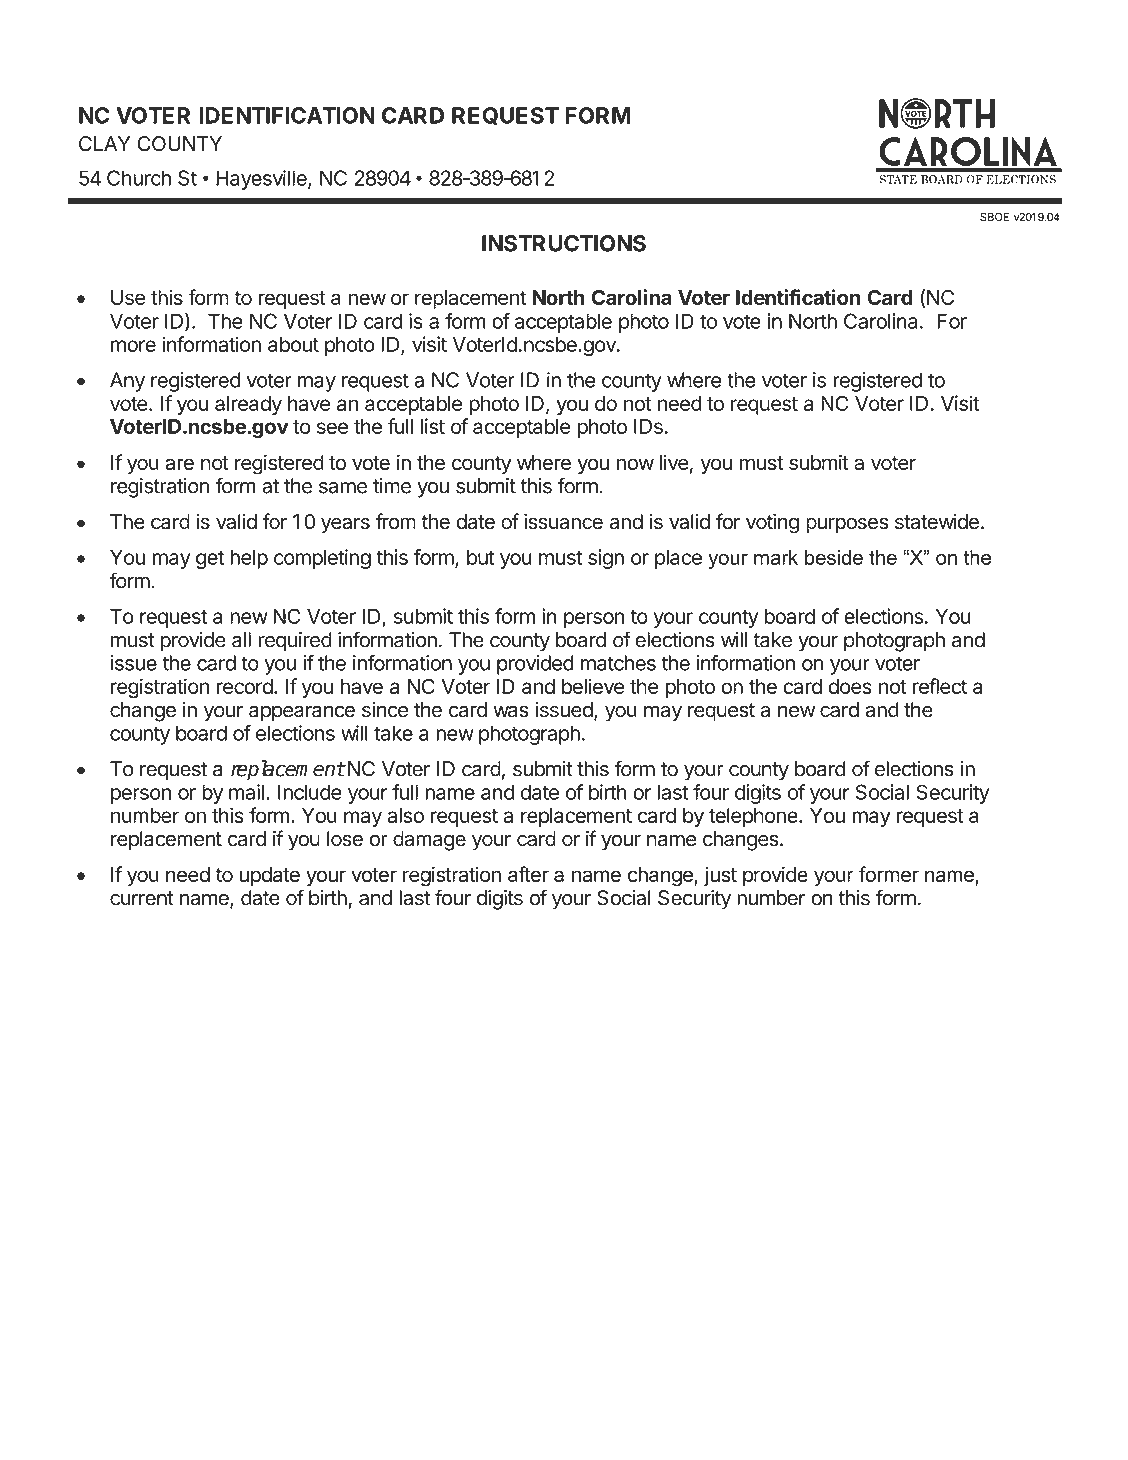 Image resolution: width=1128 pixels, height=1460 pixels. Describe the element at coordinates (302, 714) in the image. I see `appearance` at that location.
